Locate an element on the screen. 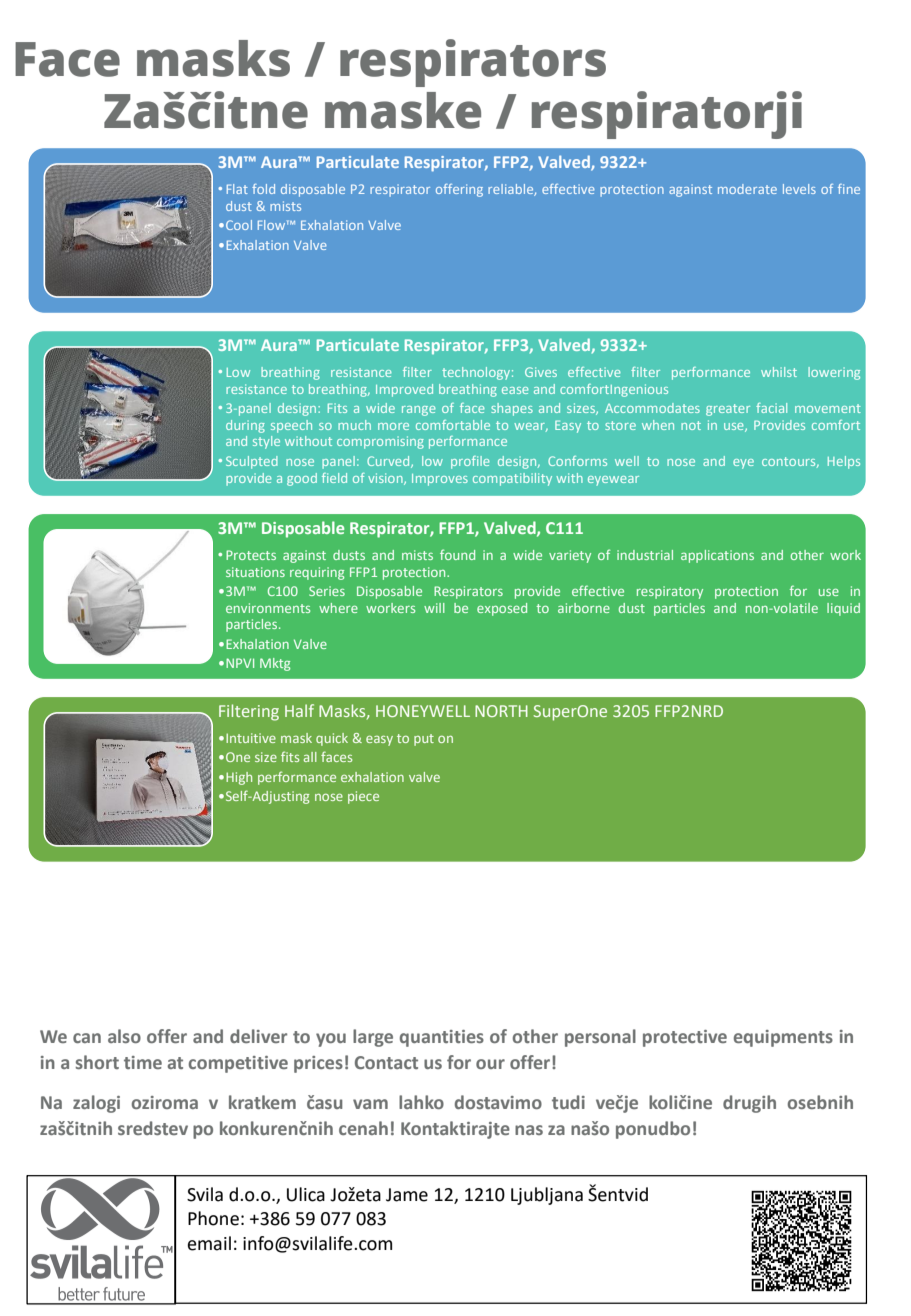 Image resolution: width=911 pixels, height=1316 pixels. Protects is located at coordinates (251, 555).
